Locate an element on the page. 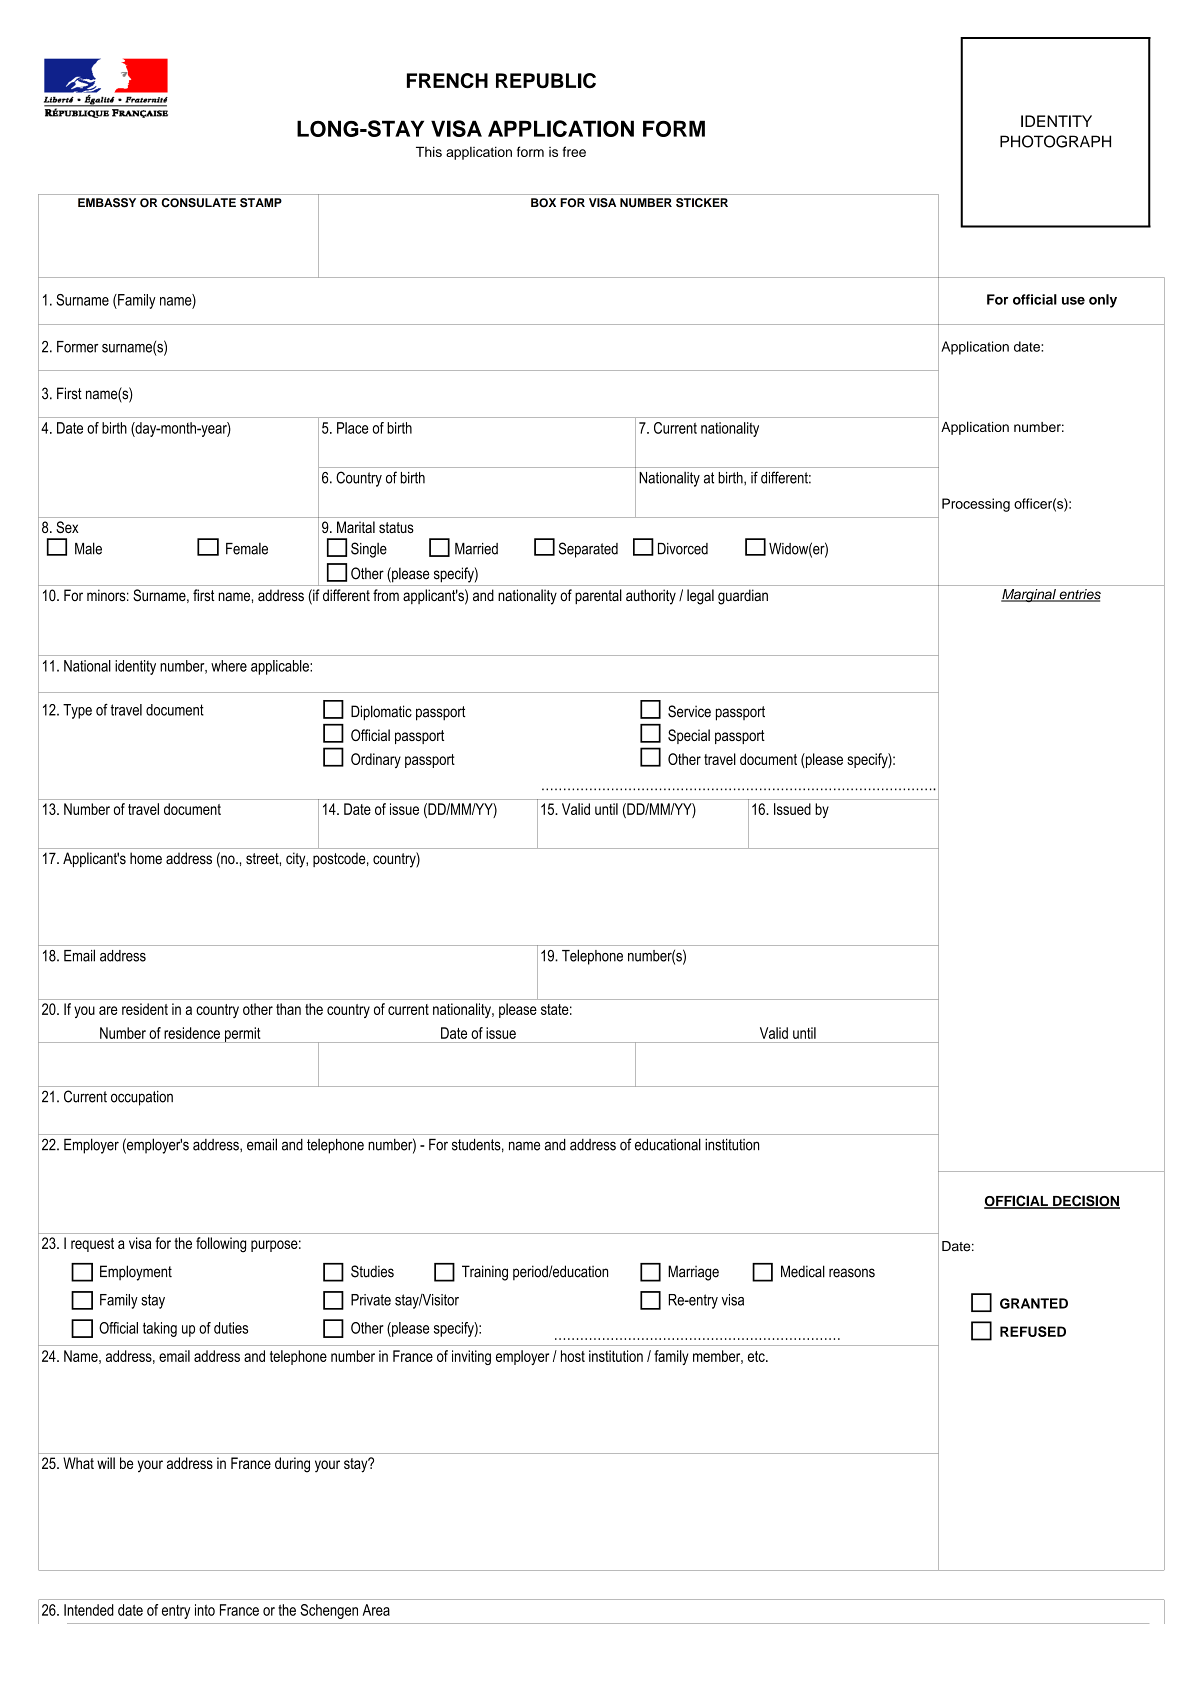 Image resolution: width=1197 pixels, height=1693 pixels. into is located at coordinates (205, 1610).
